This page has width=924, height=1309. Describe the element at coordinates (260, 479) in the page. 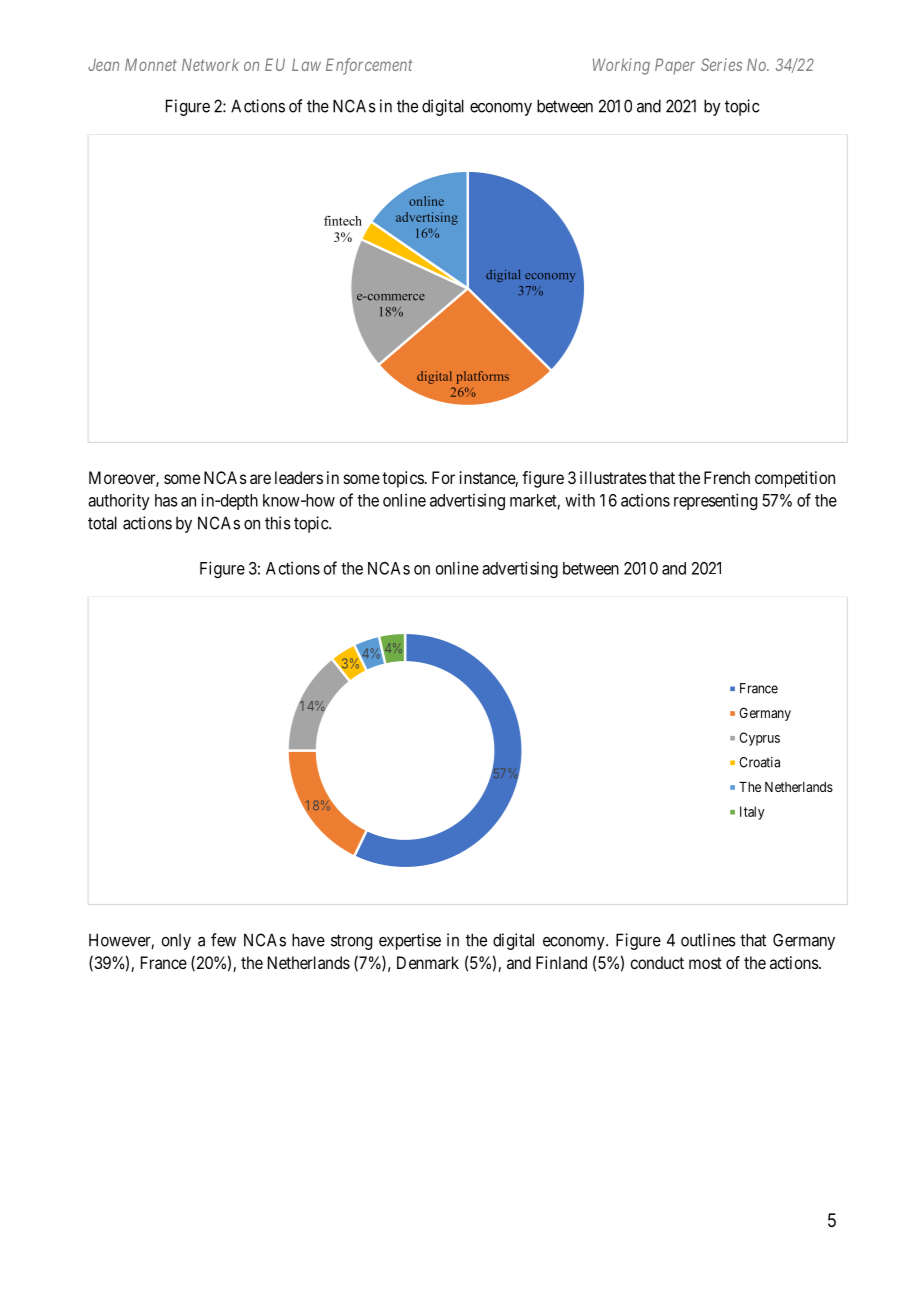

I see `are` at that location.
